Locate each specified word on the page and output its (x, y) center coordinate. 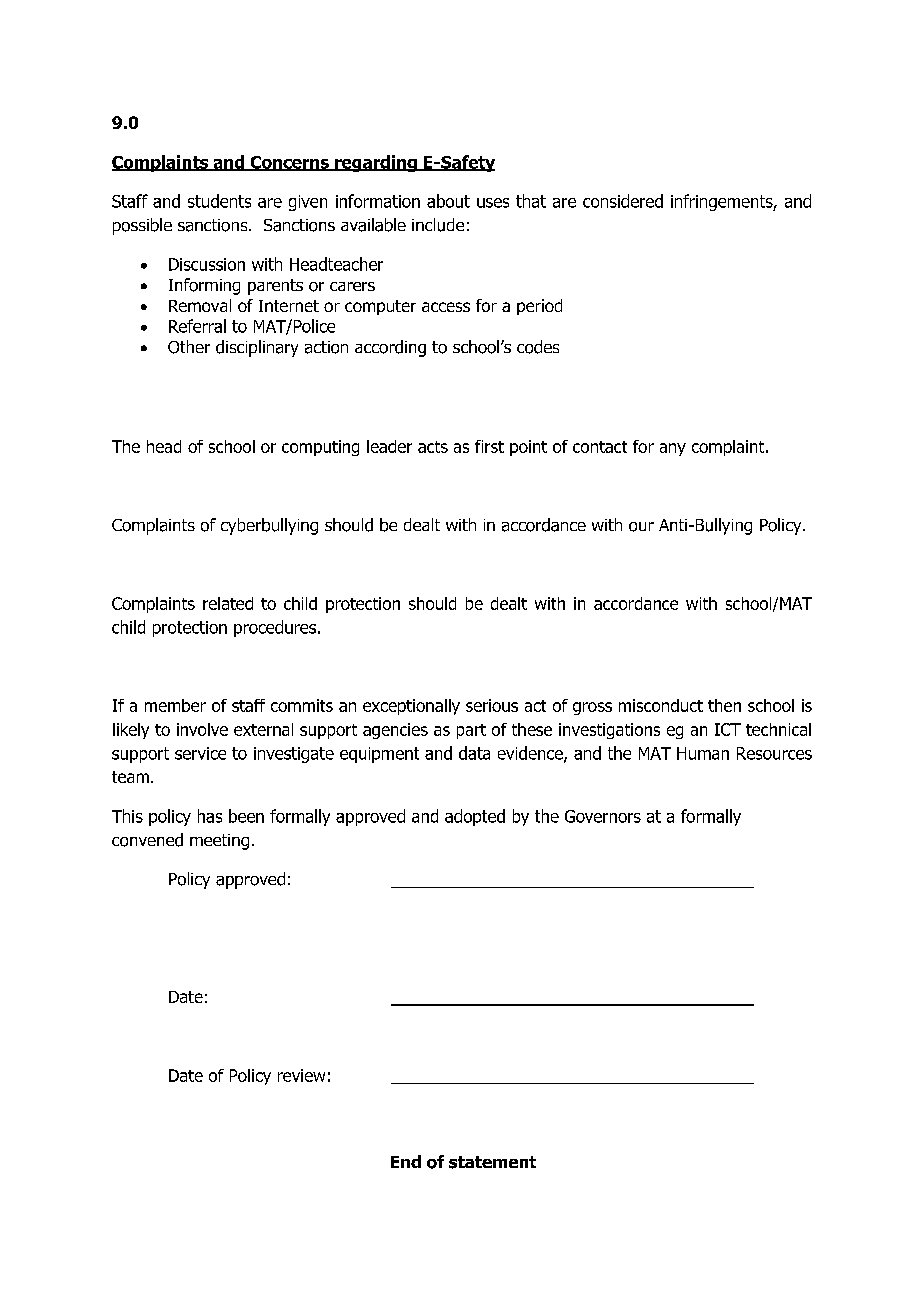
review (301, 1075)
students (219, 201)
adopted (475, 817)
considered (623, 201)
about (448, 201)
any (673, 449)
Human (703, 753)
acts (433, 447)
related (228, 603)
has (210, 816)
